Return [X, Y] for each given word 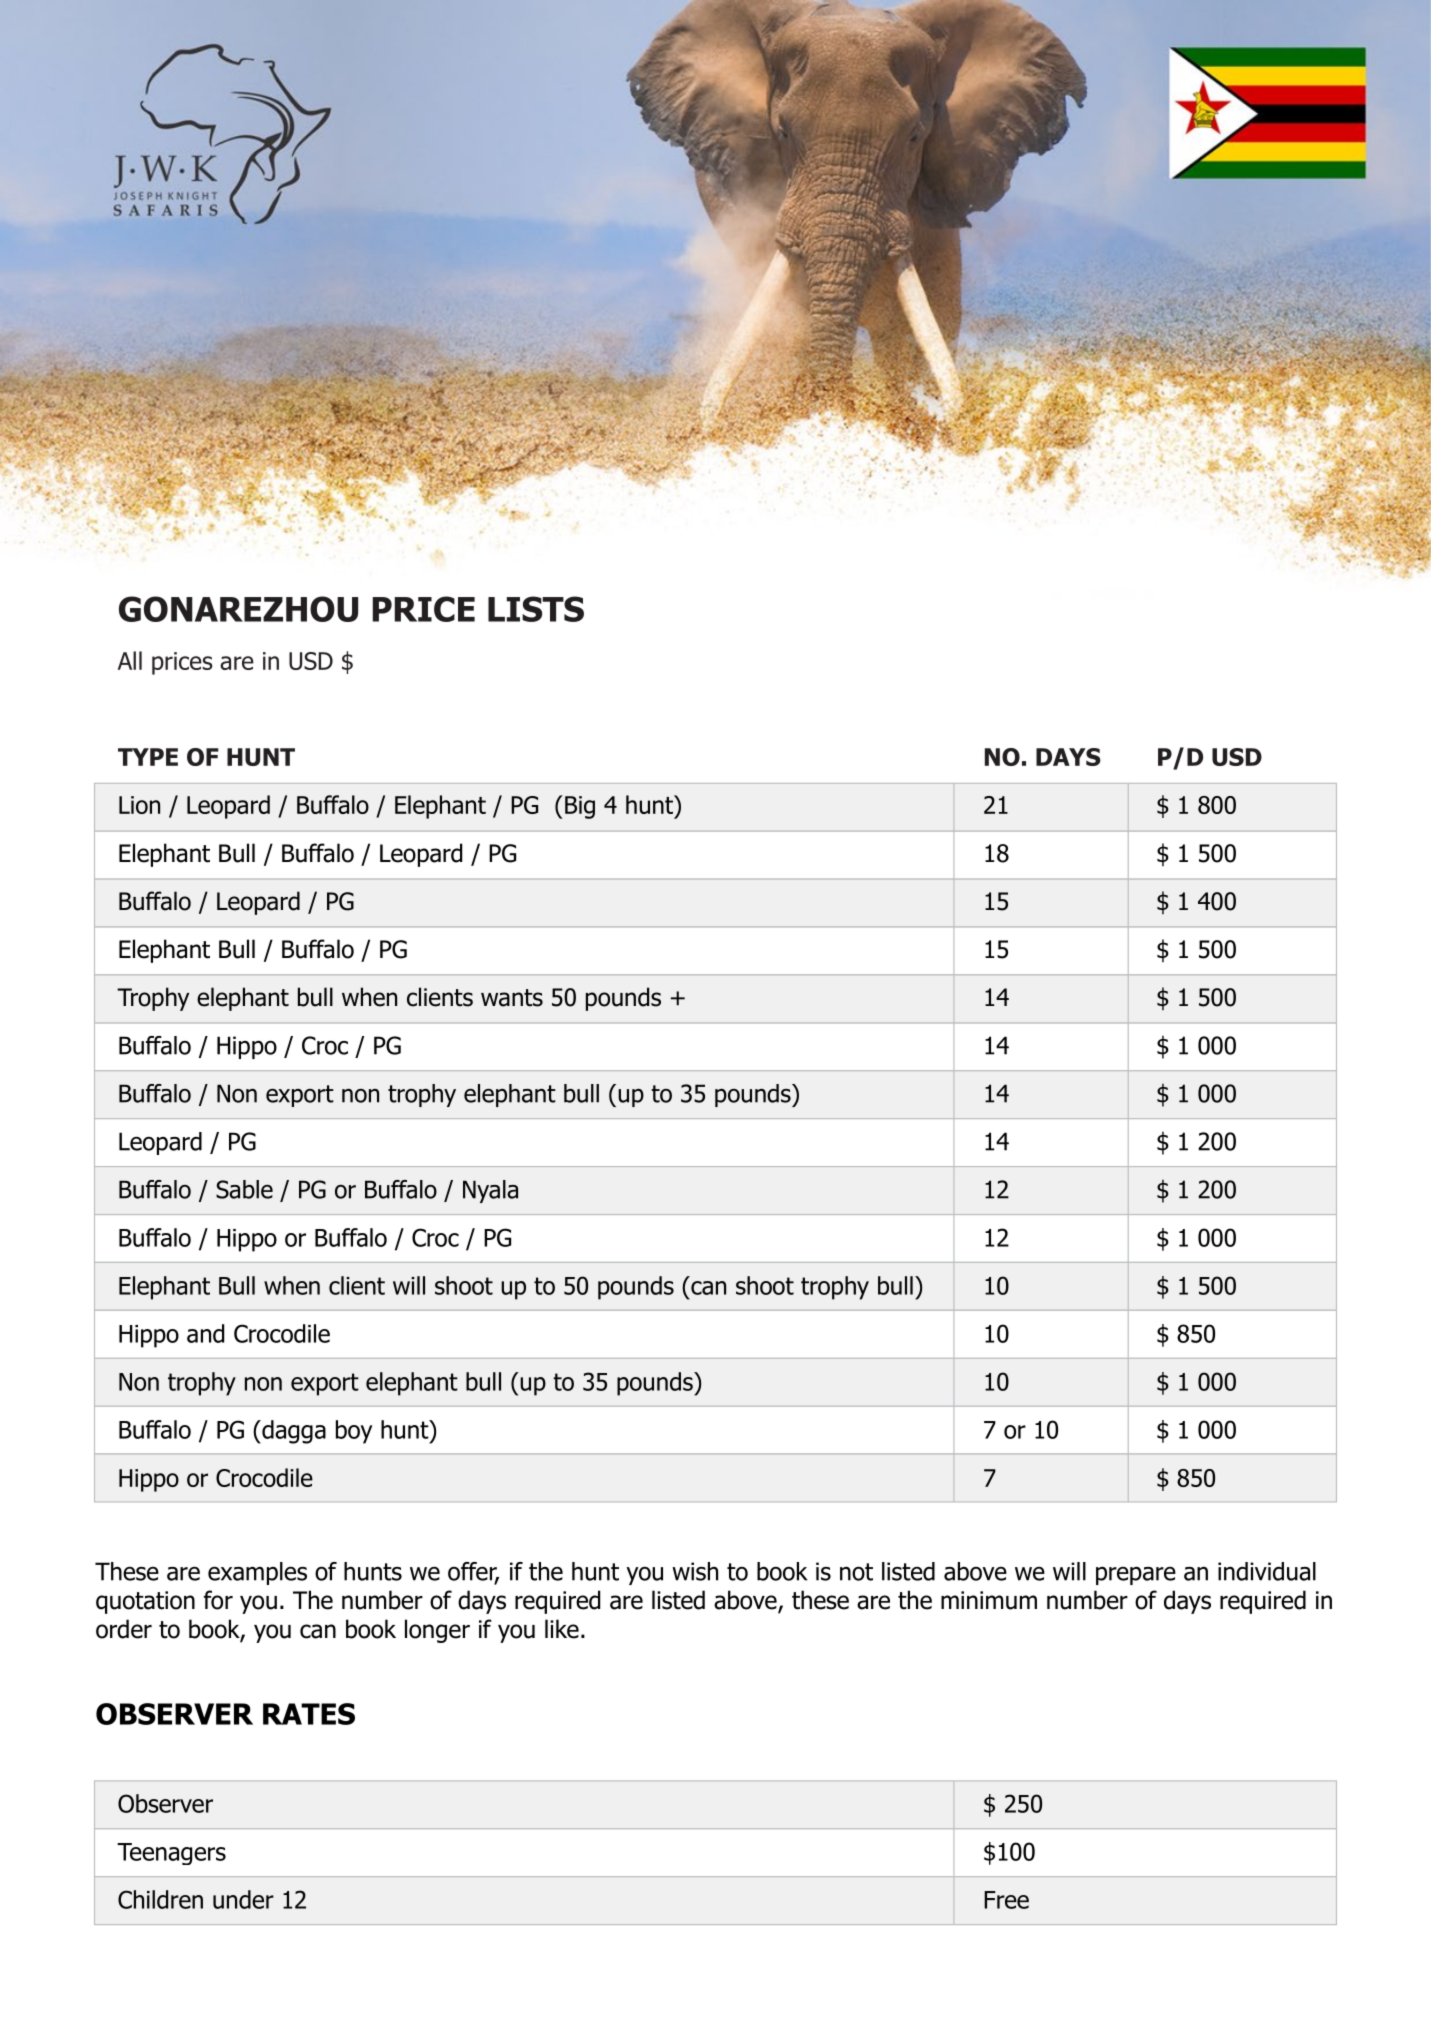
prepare [1136, 1576]
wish [695, 1571]
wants [512, 998]
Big [580, 807]
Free [1006, 1900]
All [130, 660]
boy [354, 1432]
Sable [244, 1189]
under [243, 1899]
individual [1267, 1571]
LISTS [536, 609]
